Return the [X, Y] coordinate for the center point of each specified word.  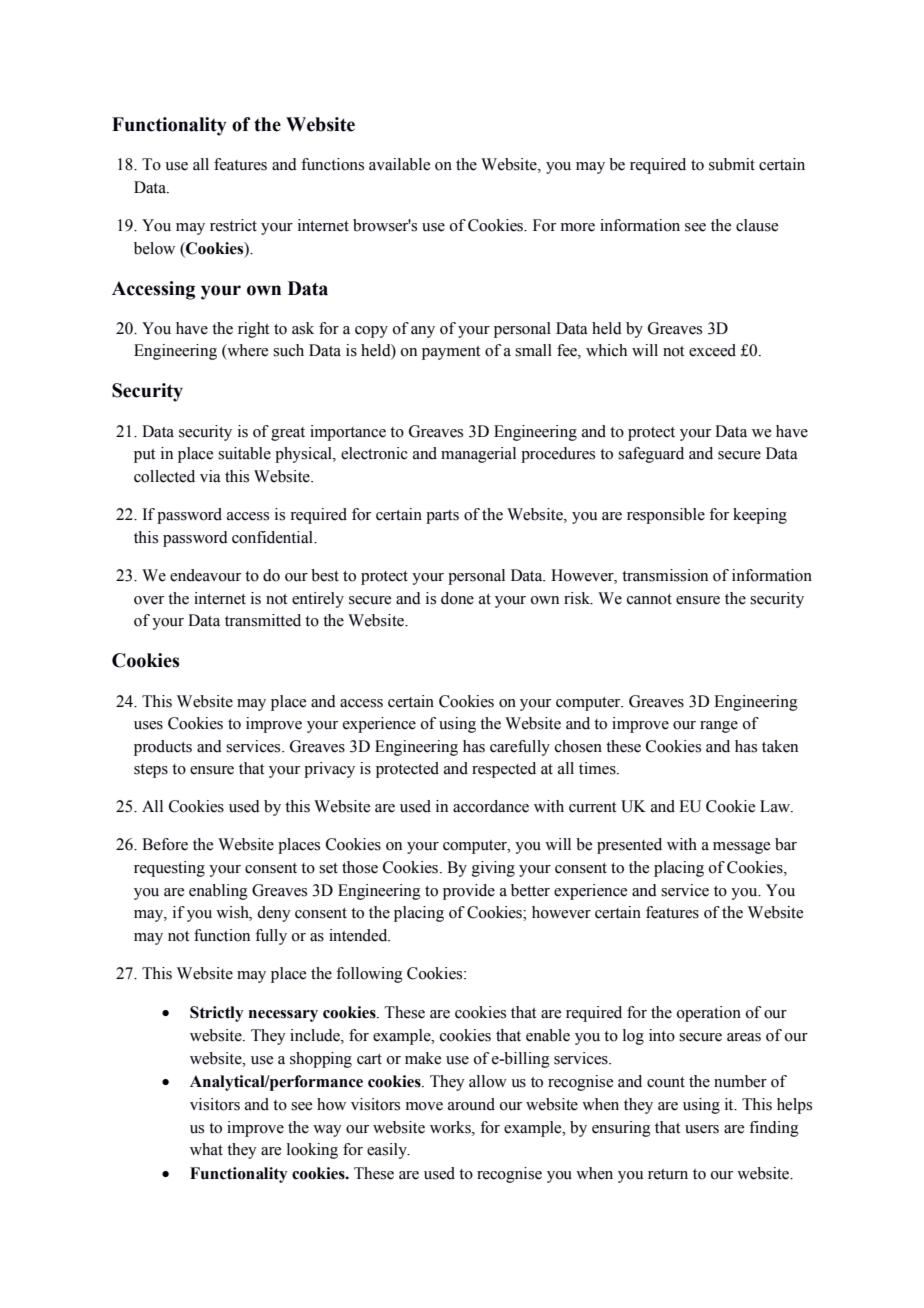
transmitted [263, 620]
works [451, 1127]
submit [732, 164]
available [399, 164]
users [702, 1129]
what [206, 1149]
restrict [233, 225]
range [719, 727]
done [457, 598]
